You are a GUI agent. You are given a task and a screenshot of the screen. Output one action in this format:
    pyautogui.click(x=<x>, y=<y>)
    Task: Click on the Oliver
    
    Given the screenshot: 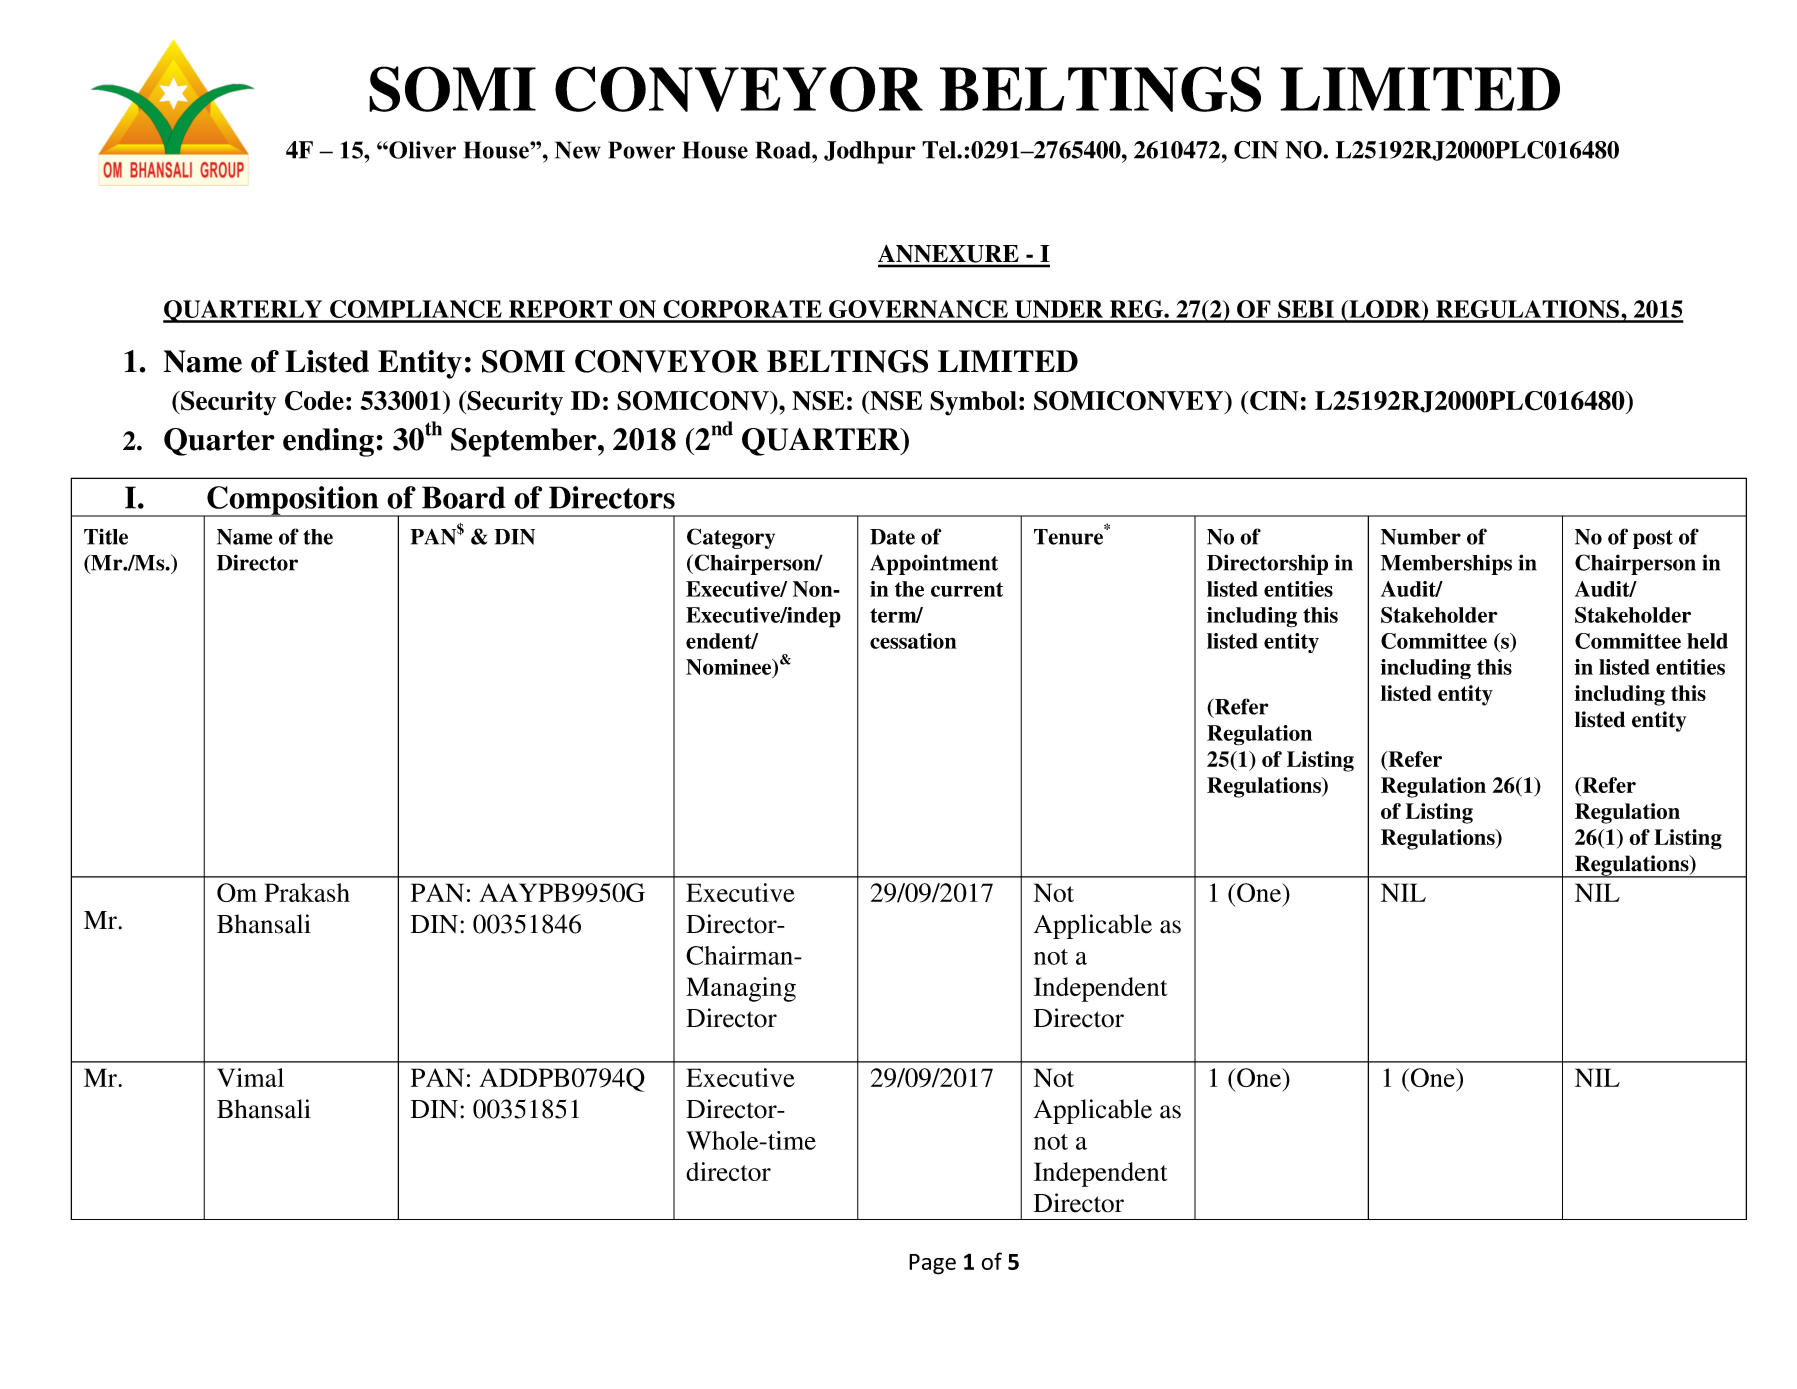 What is the action you would take?
    pyautogui.click(x=421, y=150)
